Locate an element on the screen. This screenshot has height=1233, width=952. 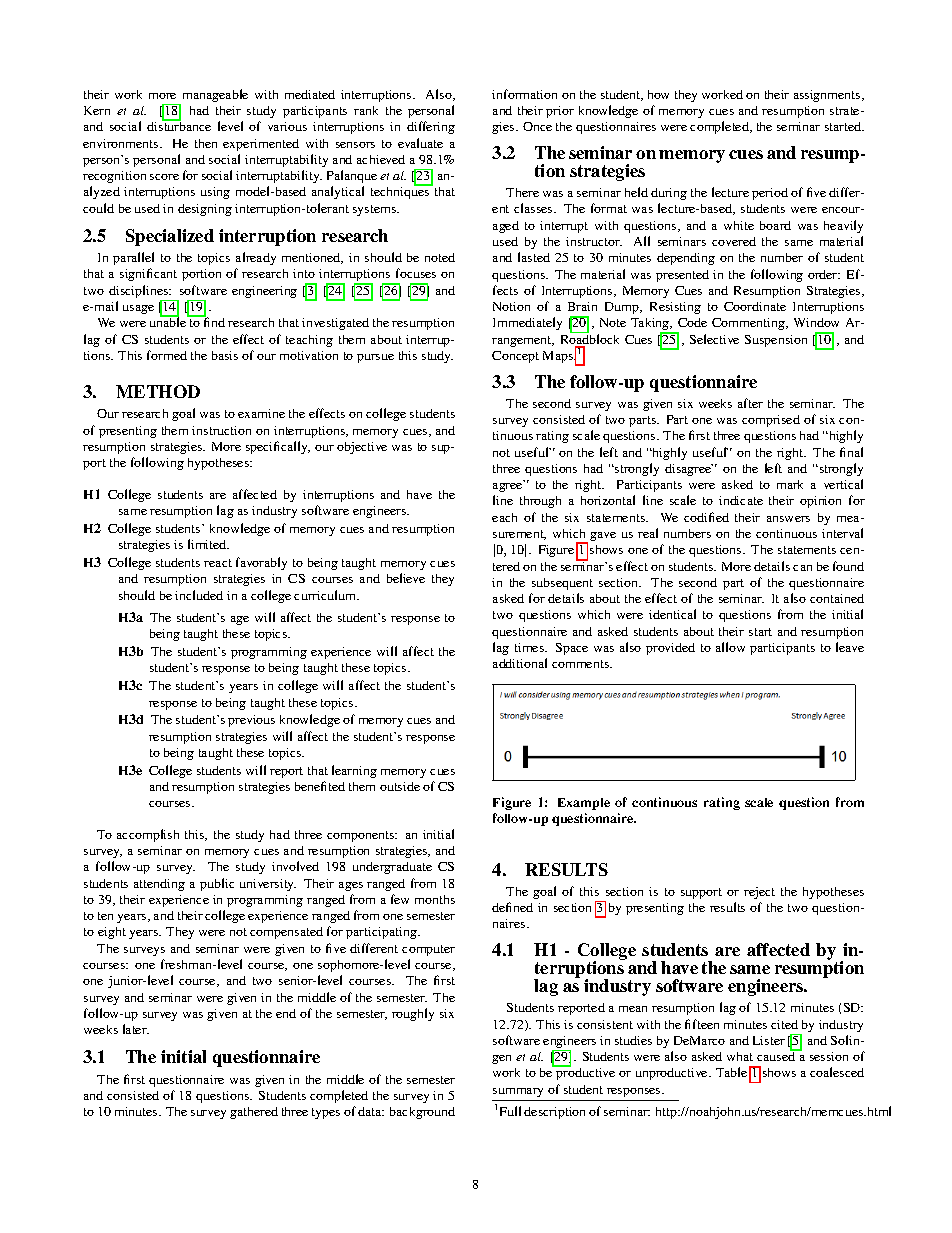
what is located at coordinates (740, 1056).
